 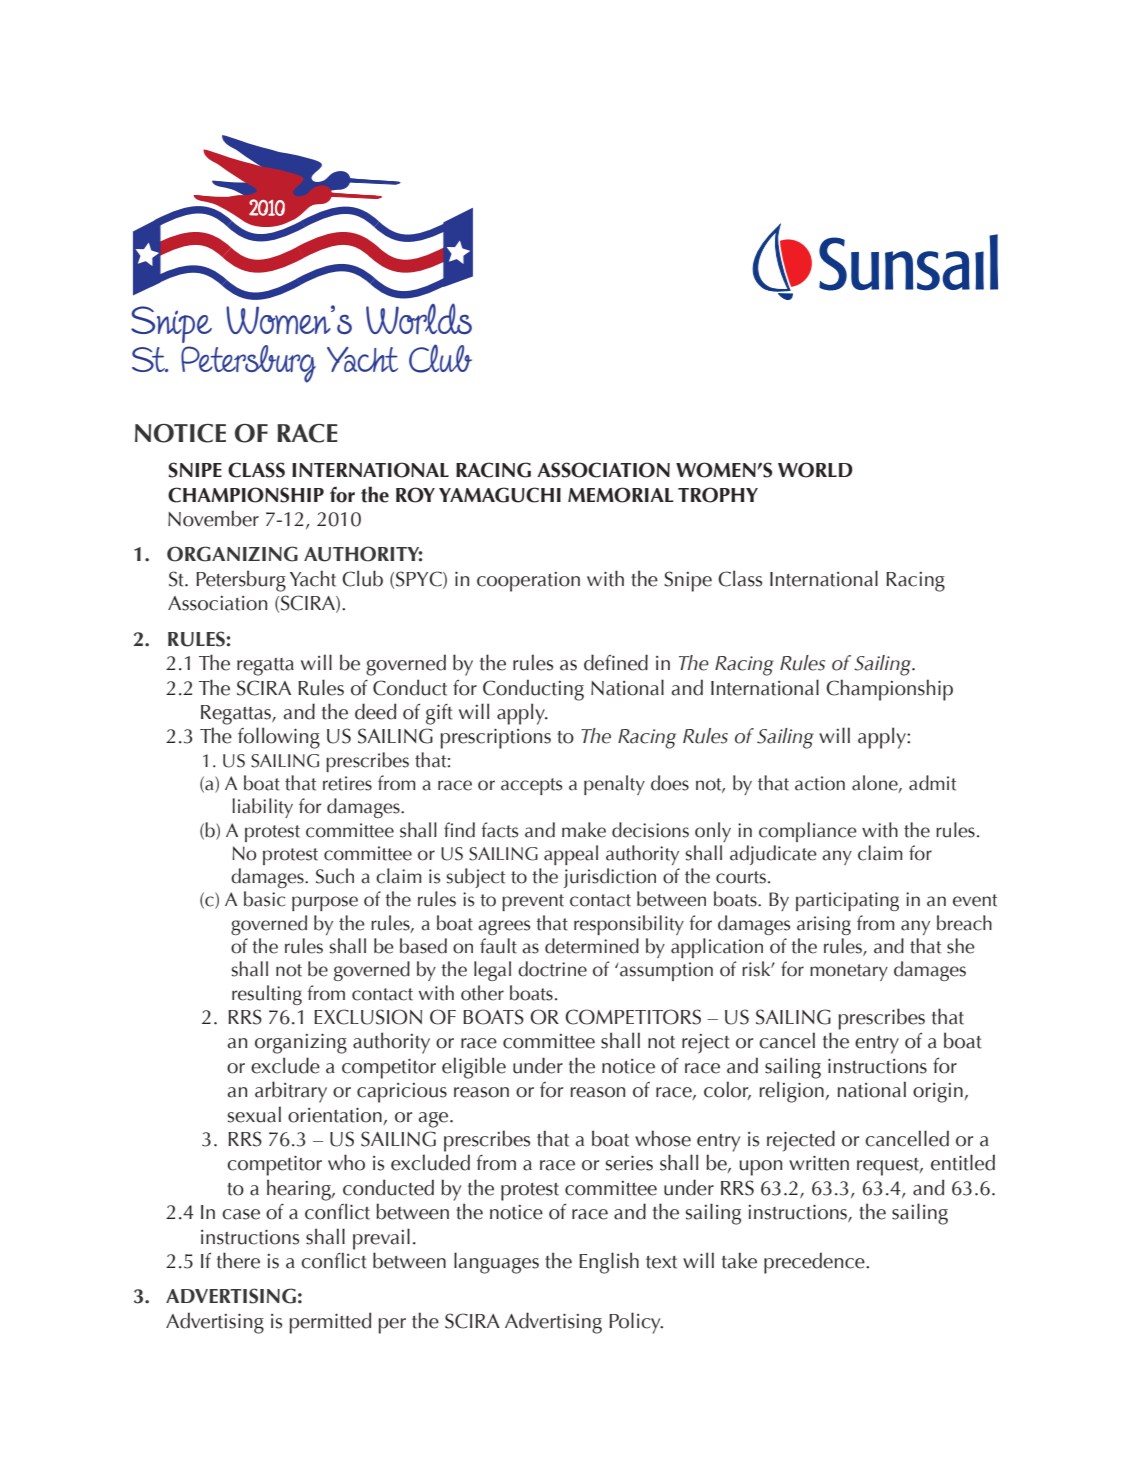 What do you see at coordinates (815, 1263) in the screenshot?
I see `precedence` at bounding box center [815, 1263].
